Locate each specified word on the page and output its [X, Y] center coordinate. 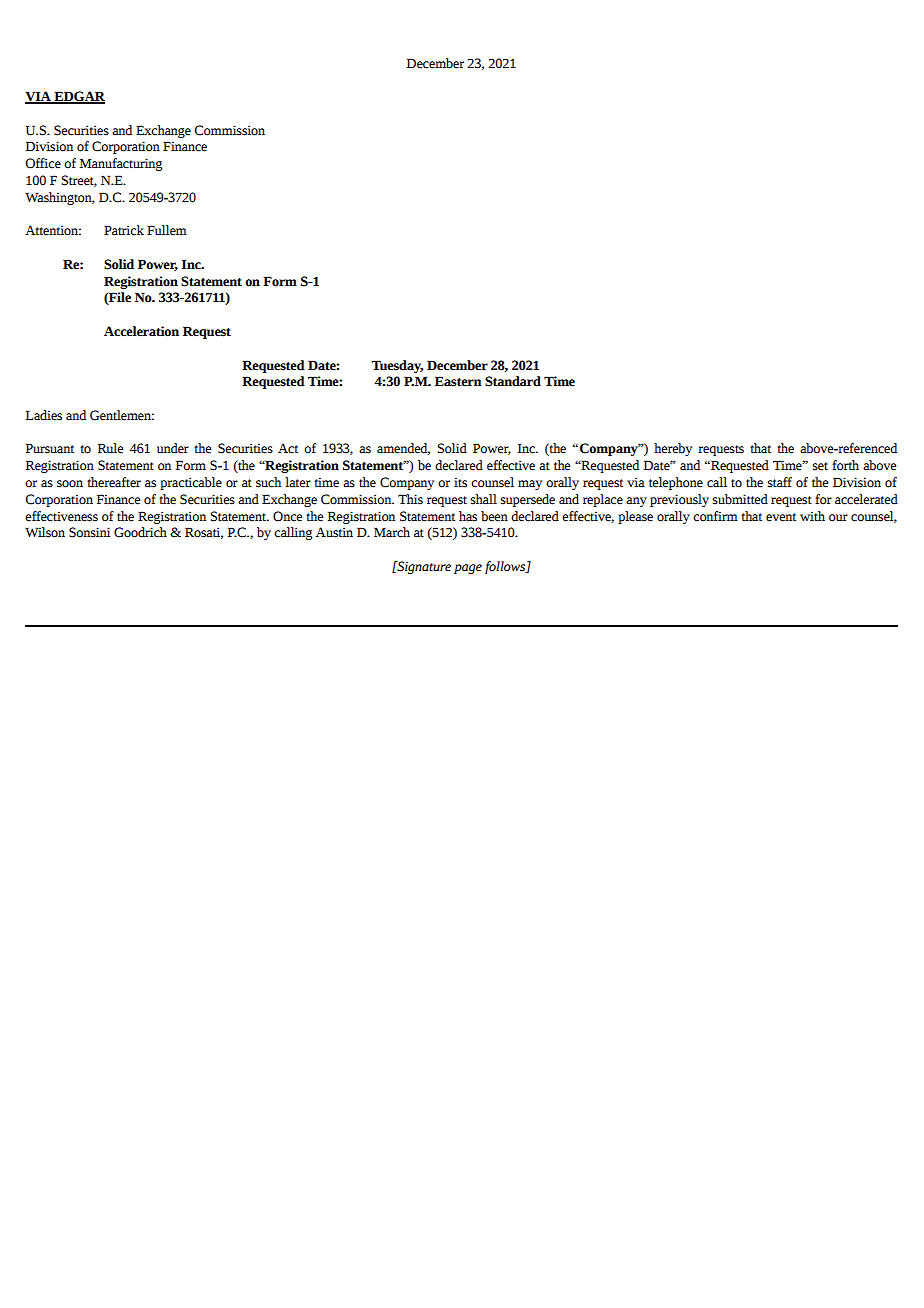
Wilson [45, 532]
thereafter [114, 482]
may [530, 485]
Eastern [458, 381]
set [820, 466]
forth [845, 465]
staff [780, 482]
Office [43, 163]
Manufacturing [121, 164]
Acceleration [141, 331]
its [460, 482]
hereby [673, 449]
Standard [513, 381]
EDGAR [78, 97]
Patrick [124, 230]
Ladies [44, 415]
